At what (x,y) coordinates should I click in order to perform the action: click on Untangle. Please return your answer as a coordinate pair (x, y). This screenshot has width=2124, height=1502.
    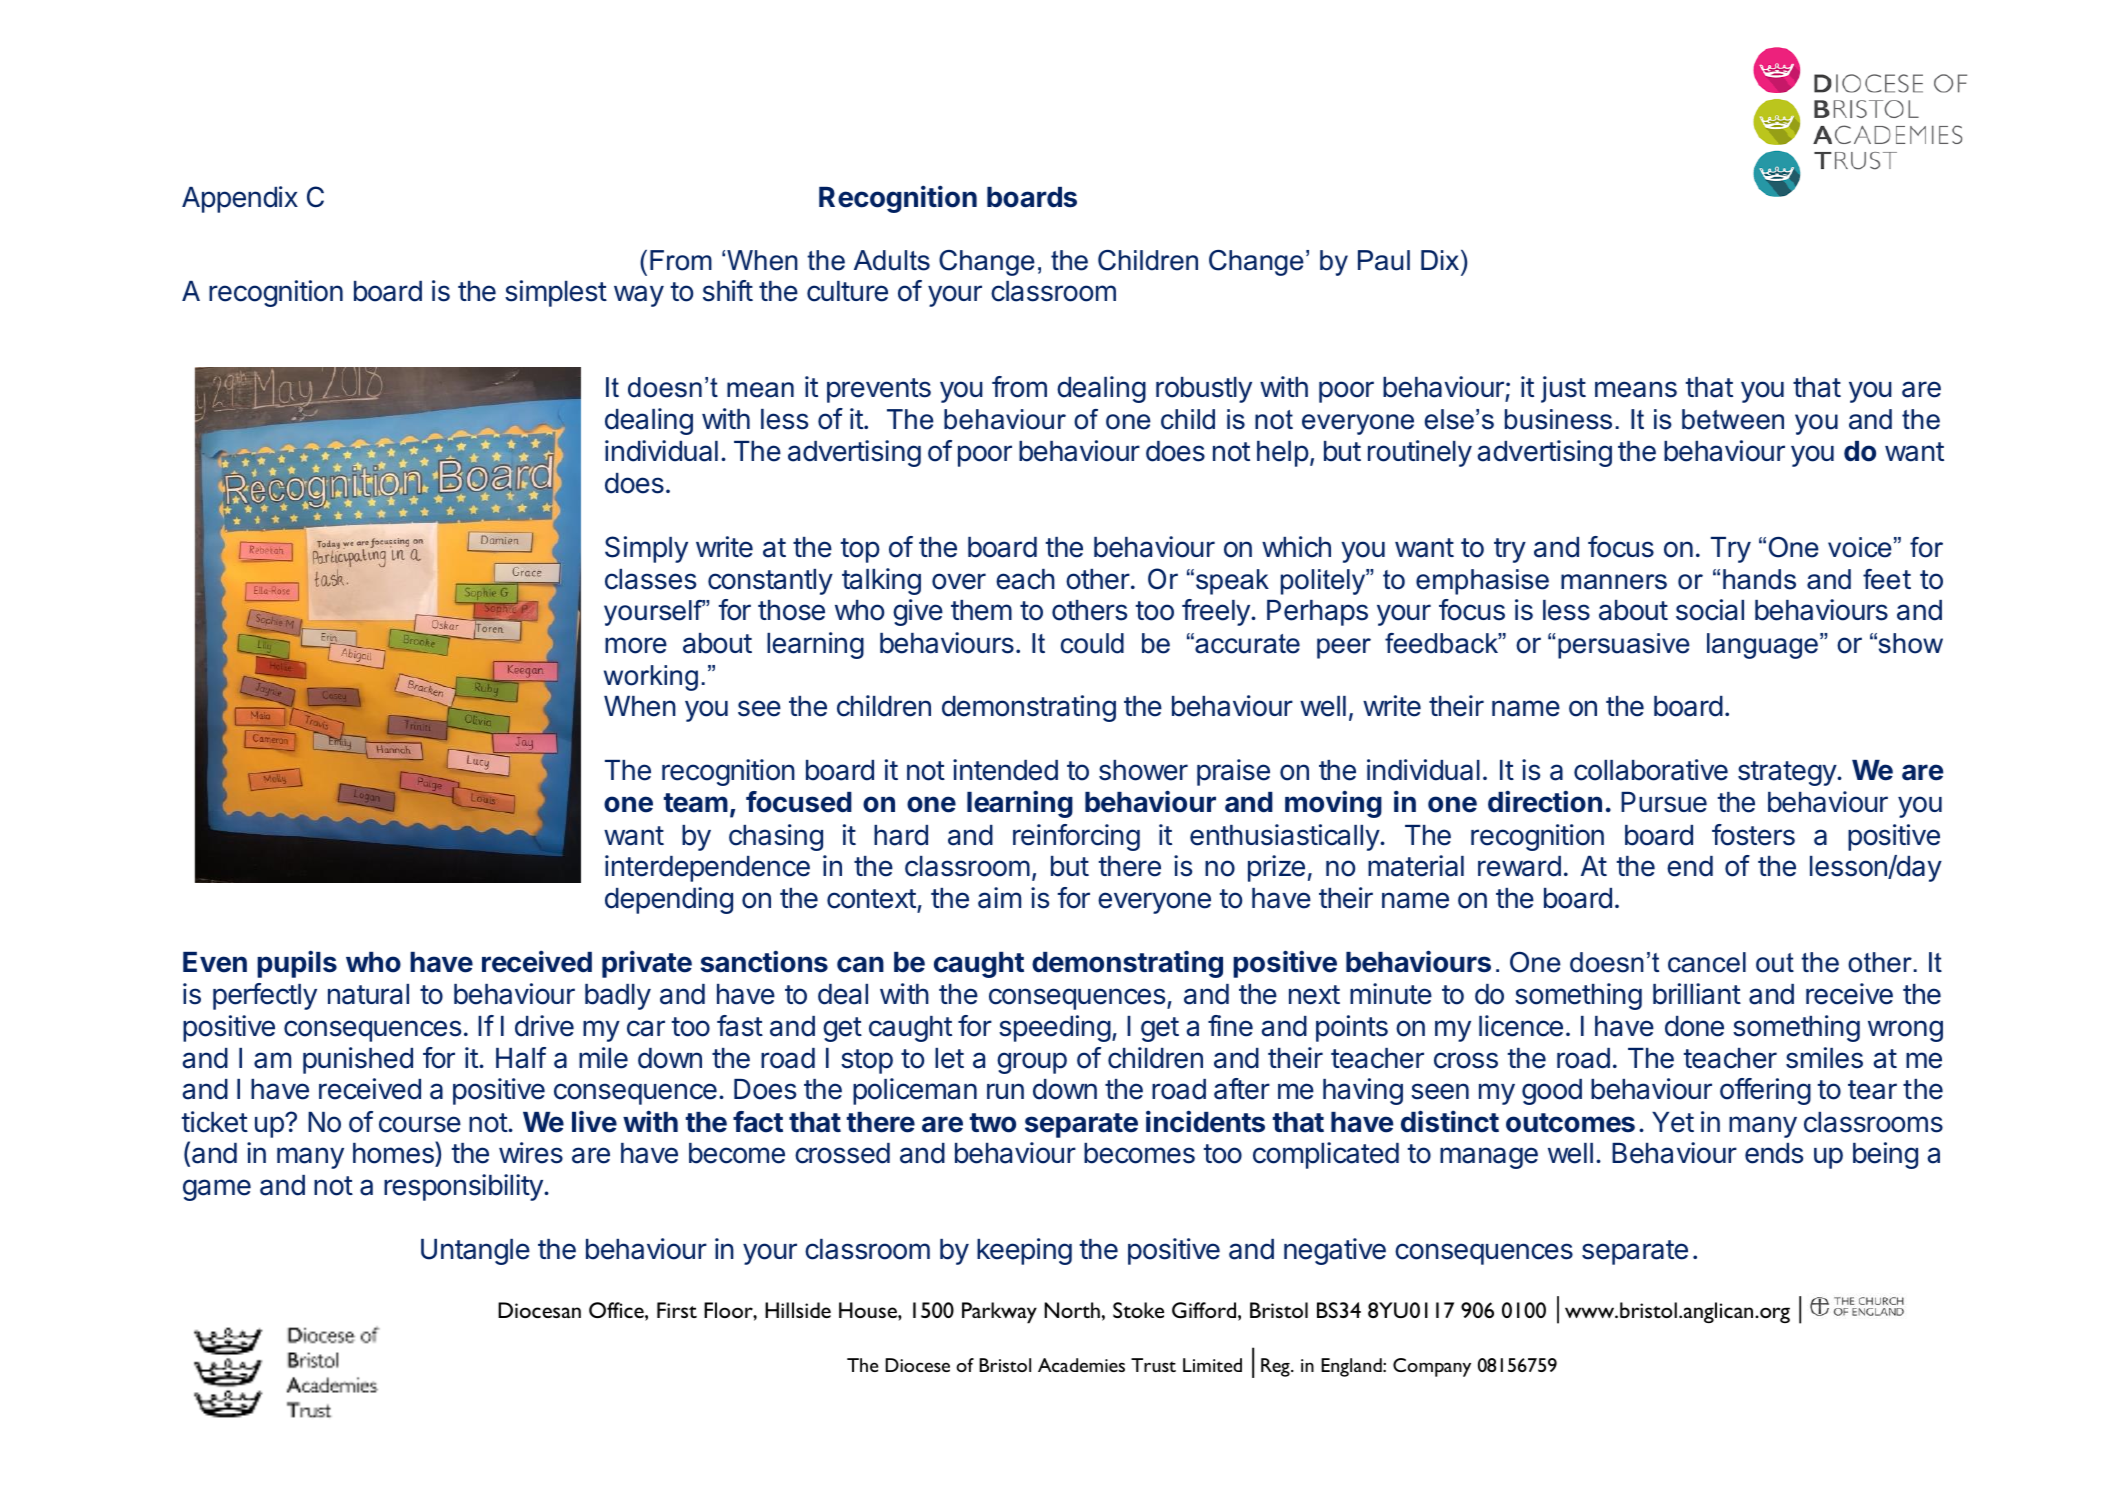
    Looking at the image, I should click on (475, 1252).
